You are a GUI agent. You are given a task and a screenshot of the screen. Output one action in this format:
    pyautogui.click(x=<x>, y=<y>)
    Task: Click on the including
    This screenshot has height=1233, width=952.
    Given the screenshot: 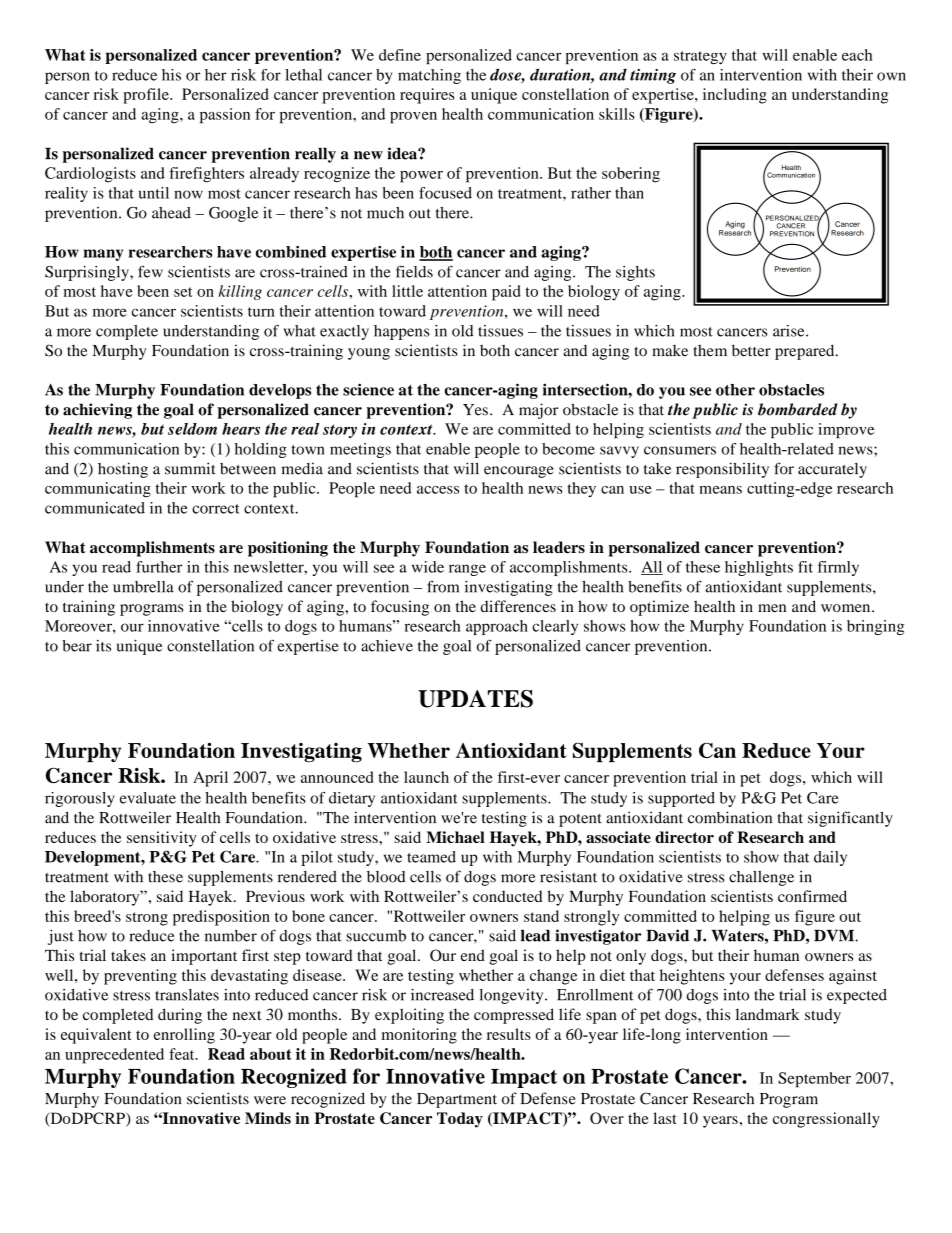 What is the action you would take?
    pyautogui.click(x=735, y=96)
